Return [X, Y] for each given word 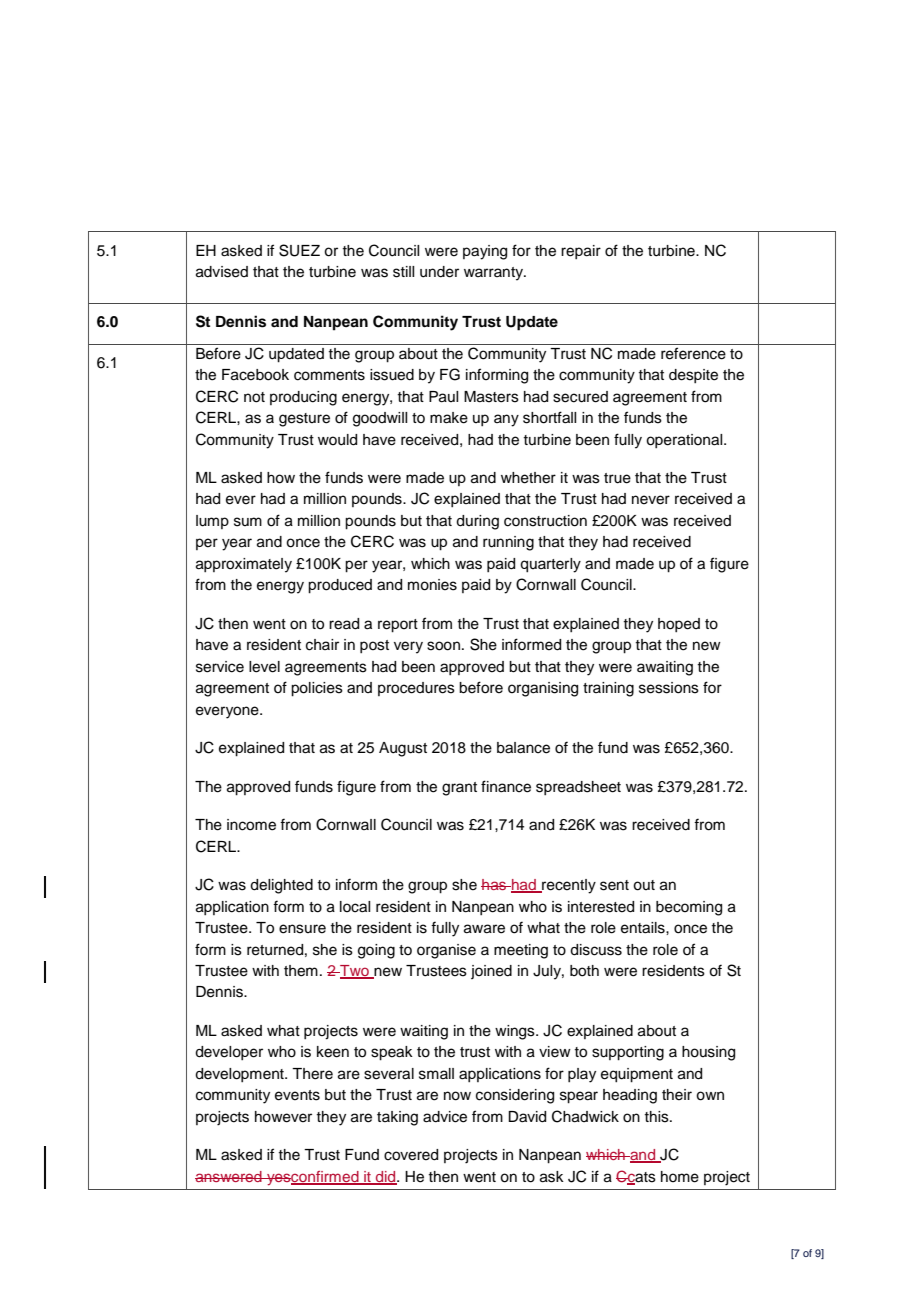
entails [644, 928]
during [477, 522]
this [657, 1117]
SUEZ [299, 250]
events [297, 1095]
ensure [302, 929]
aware [484, 929]
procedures [416, 689]
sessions [669, 688]
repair [581, 252]
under [439, 272]
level [264, 667]
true [617, 478]
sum [248, 522]
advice [445, 1117]
